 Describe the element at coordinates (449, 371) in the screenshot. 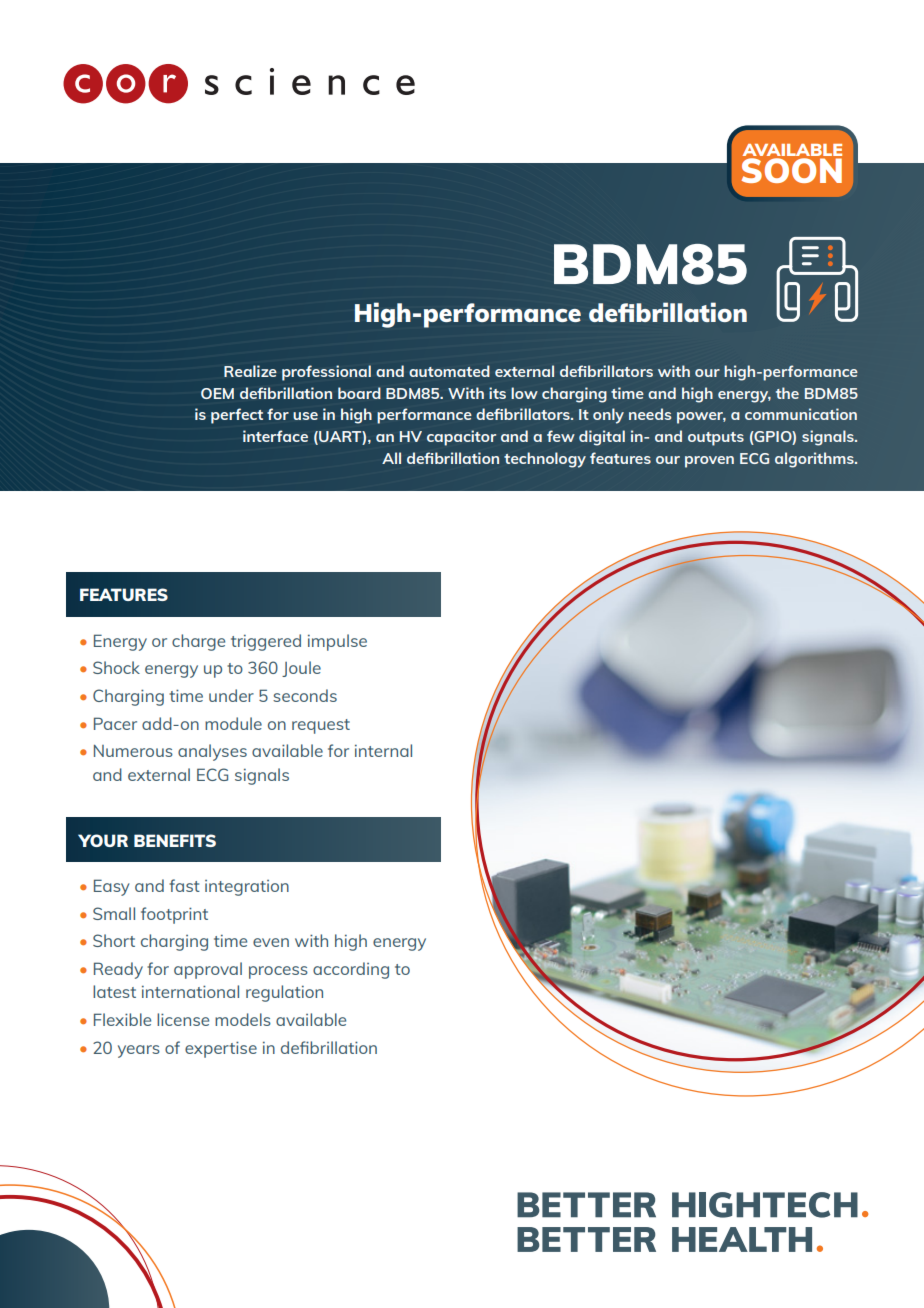

I see `automated` at that location.
